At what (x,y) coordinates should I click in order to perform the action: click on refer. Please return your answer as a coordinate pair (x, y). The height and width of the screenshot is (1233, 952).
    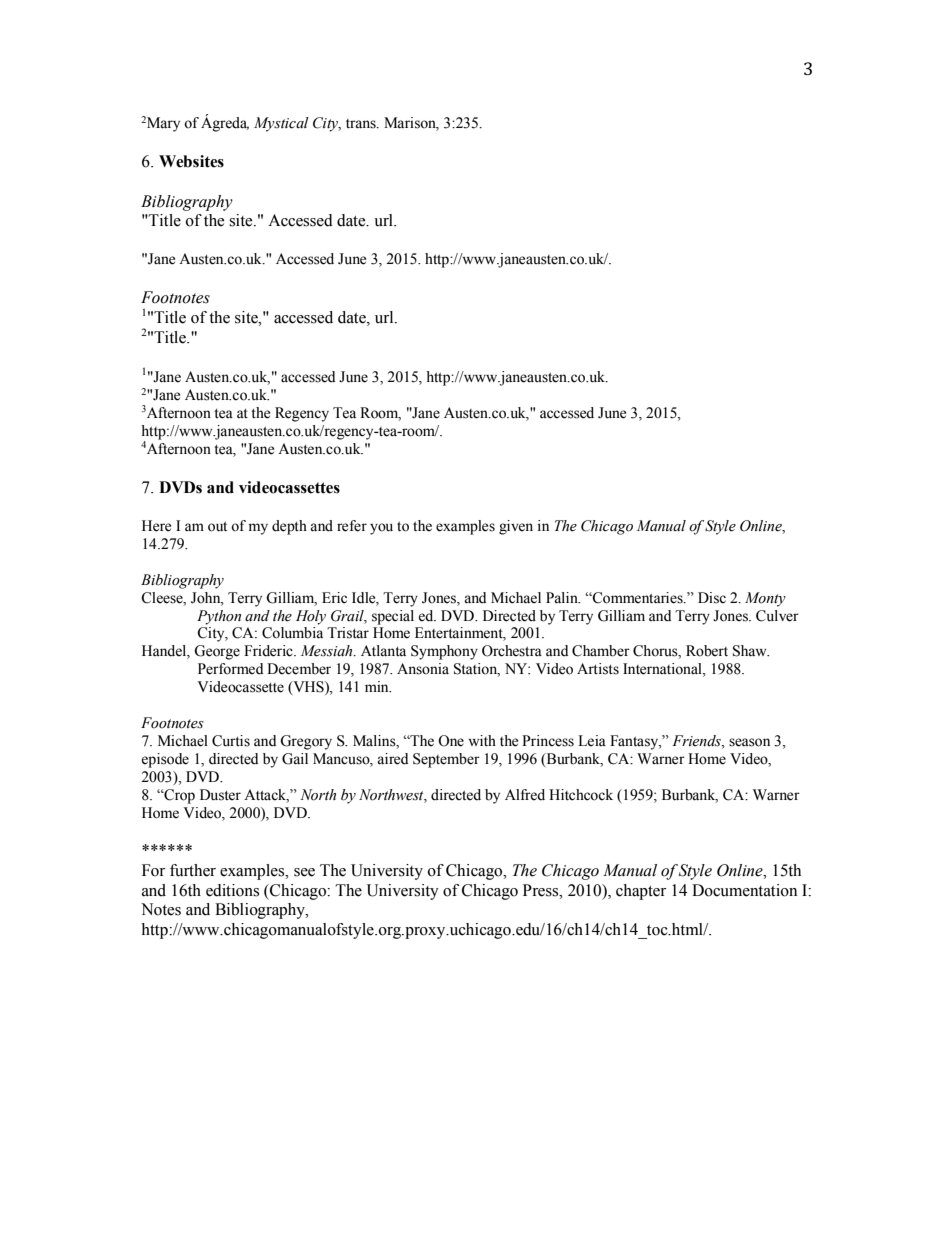
    Looking at the image, I should click on (352, 526).
